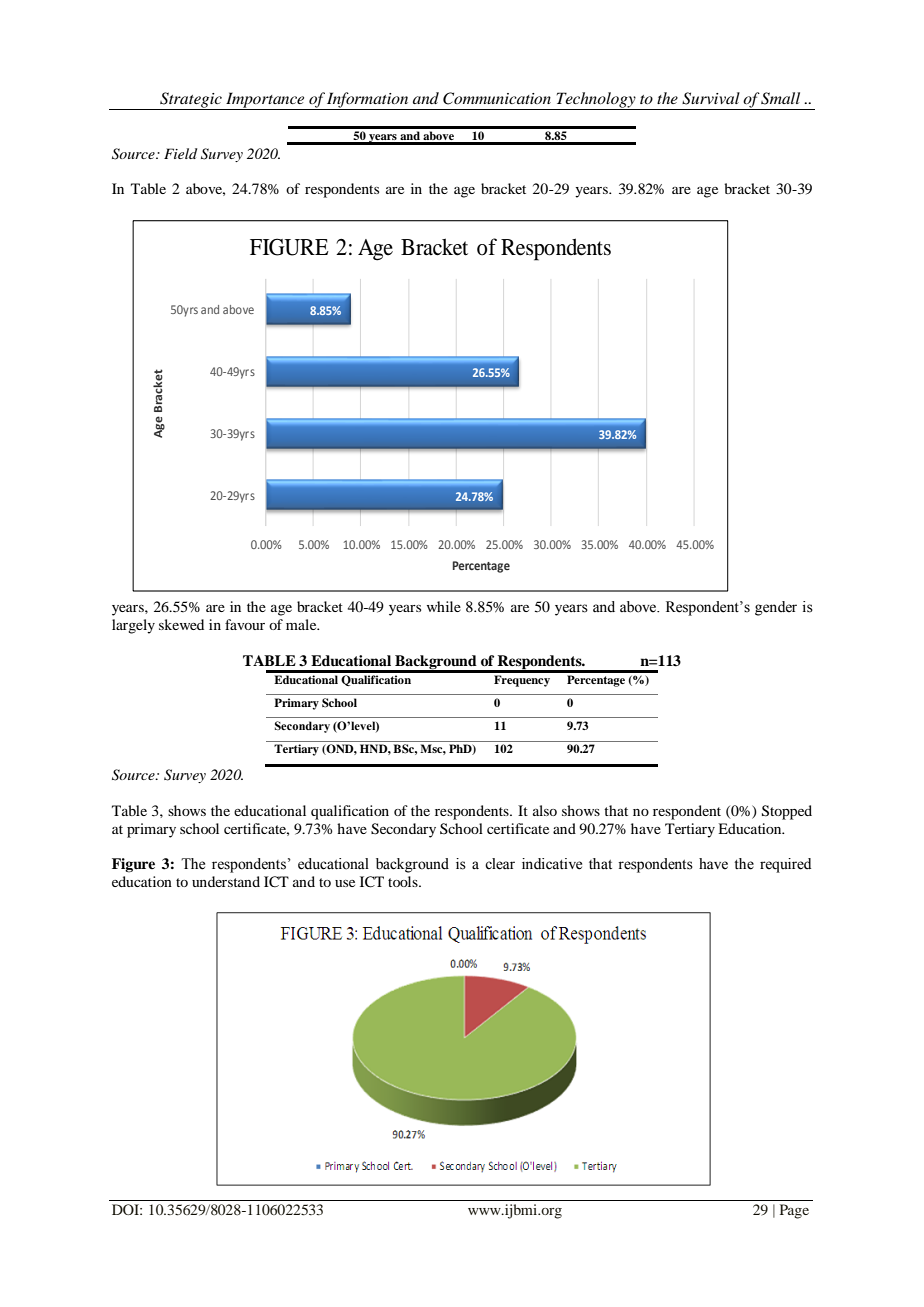  I want to click on Communication, so click(497, 98).
